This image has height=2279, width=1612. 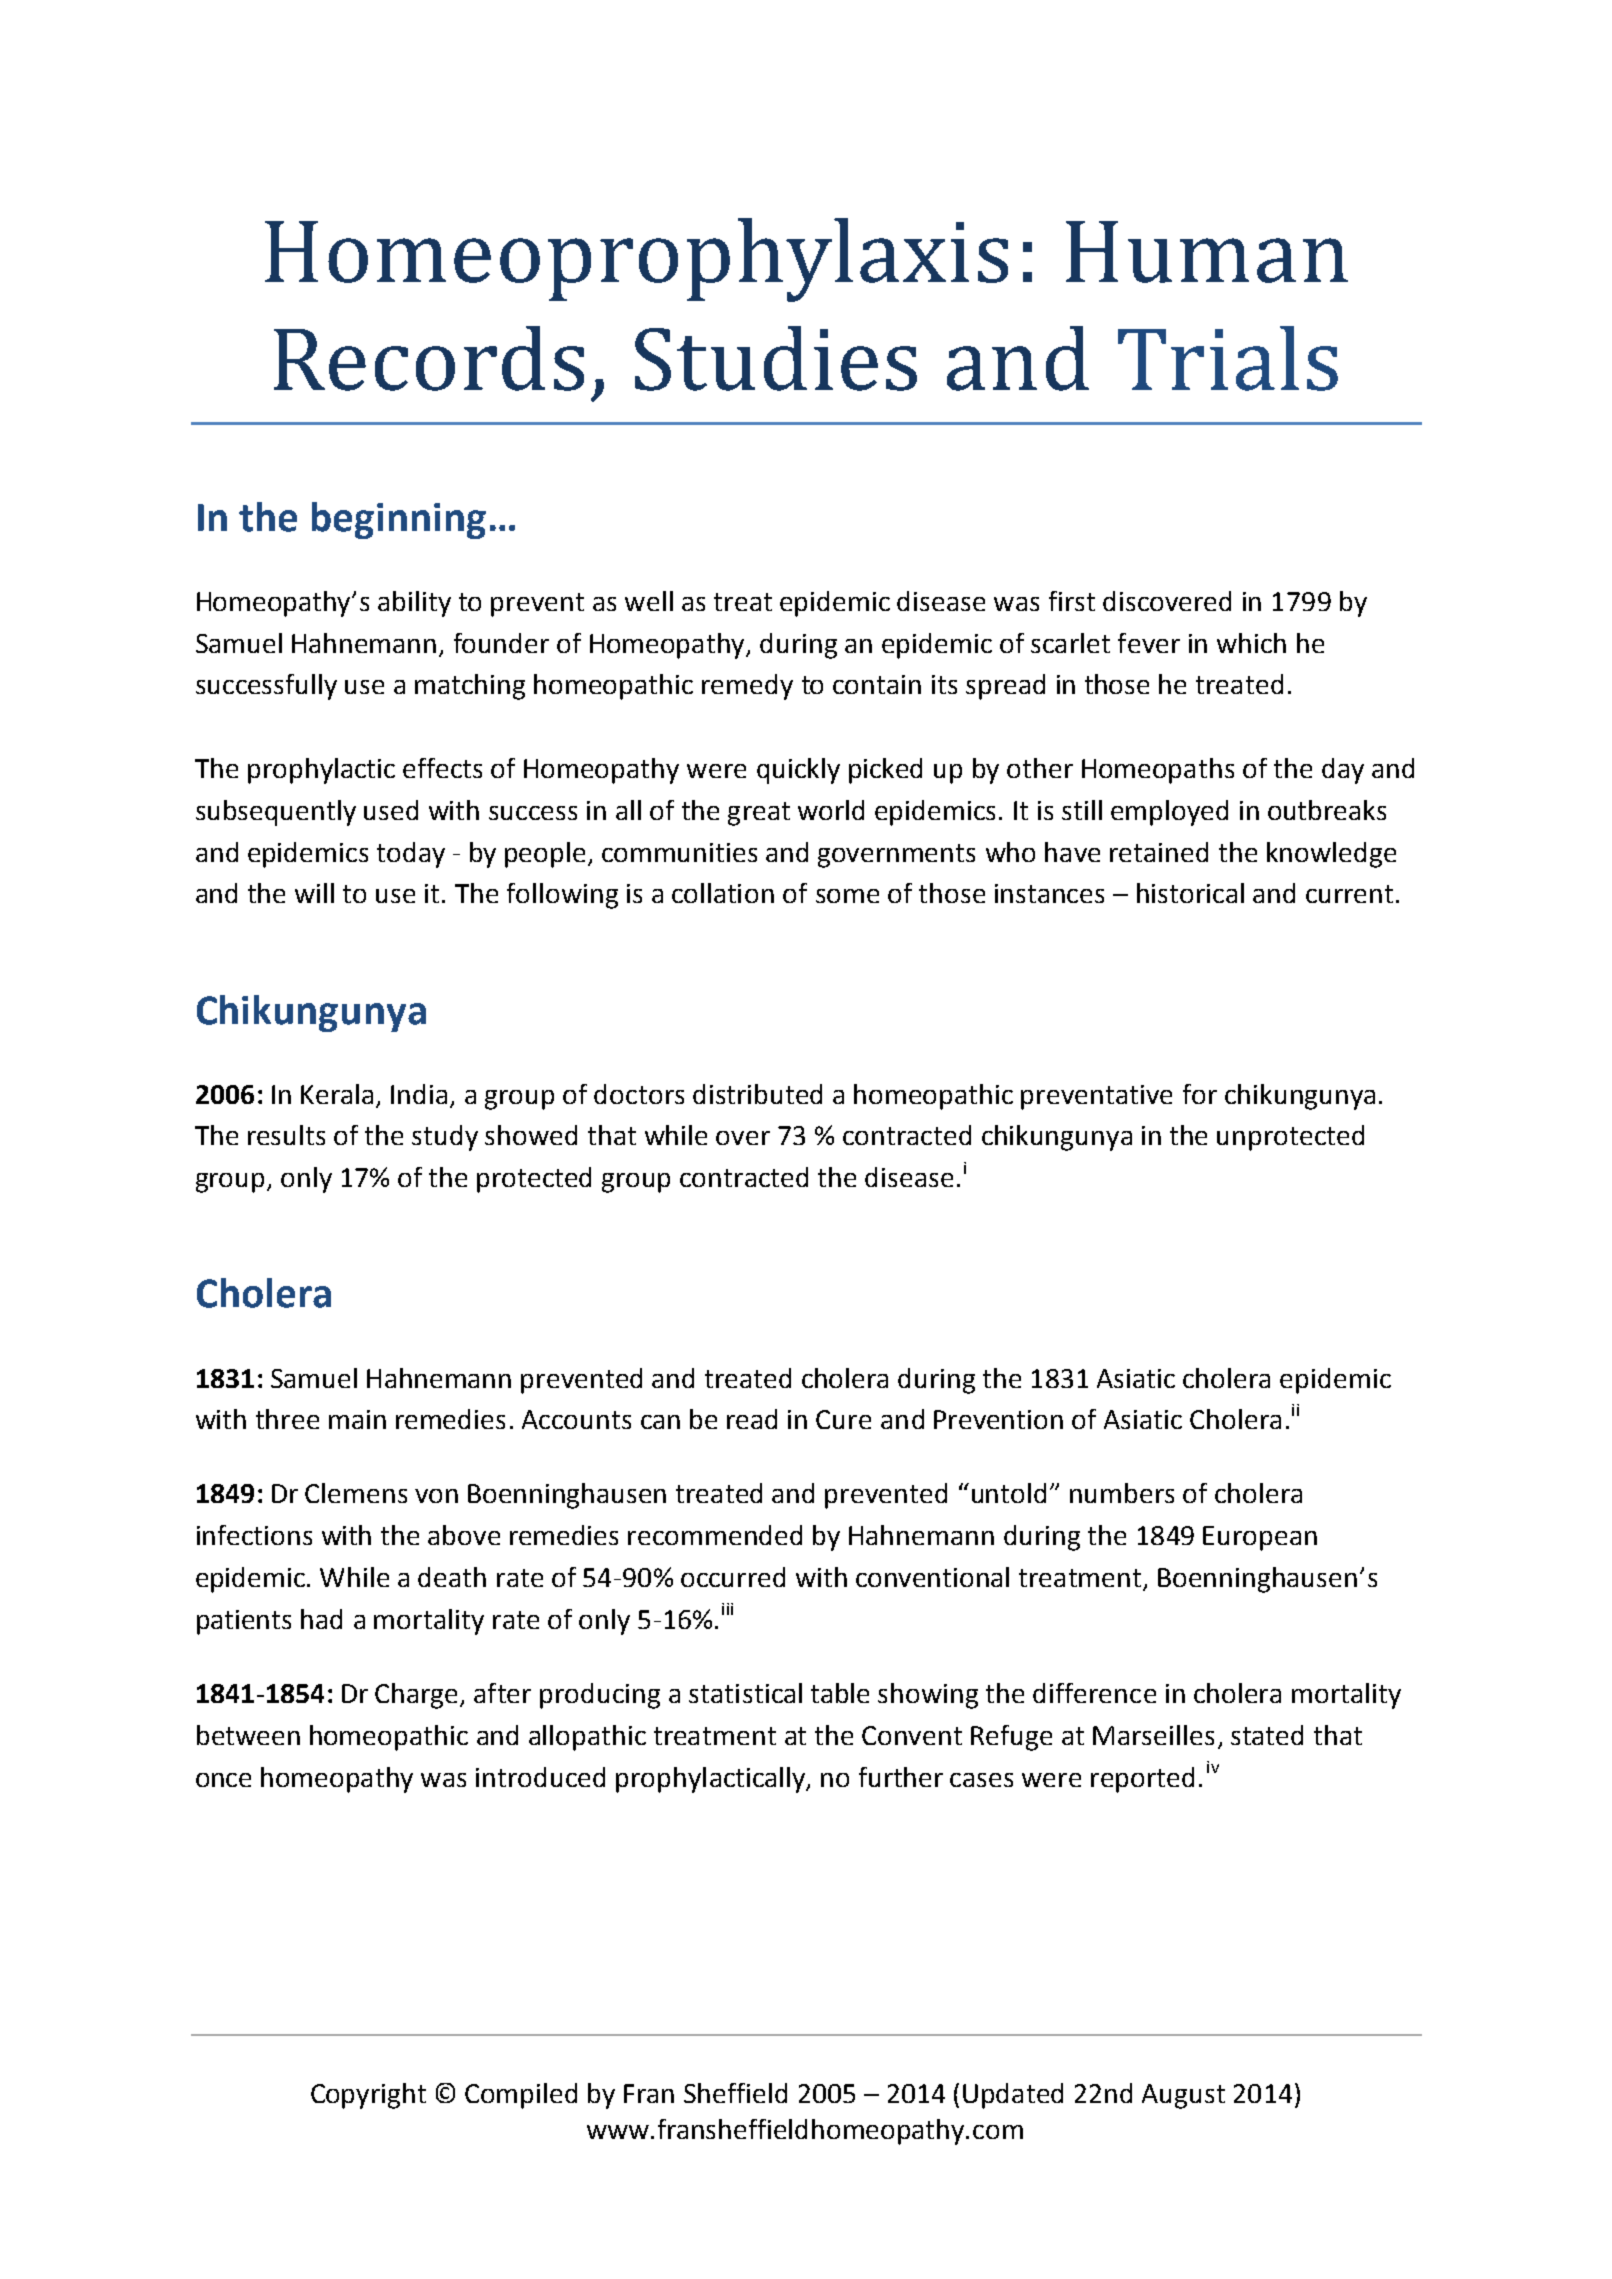 I want to click on Homeopaths, so click(x=1158, y=771).
